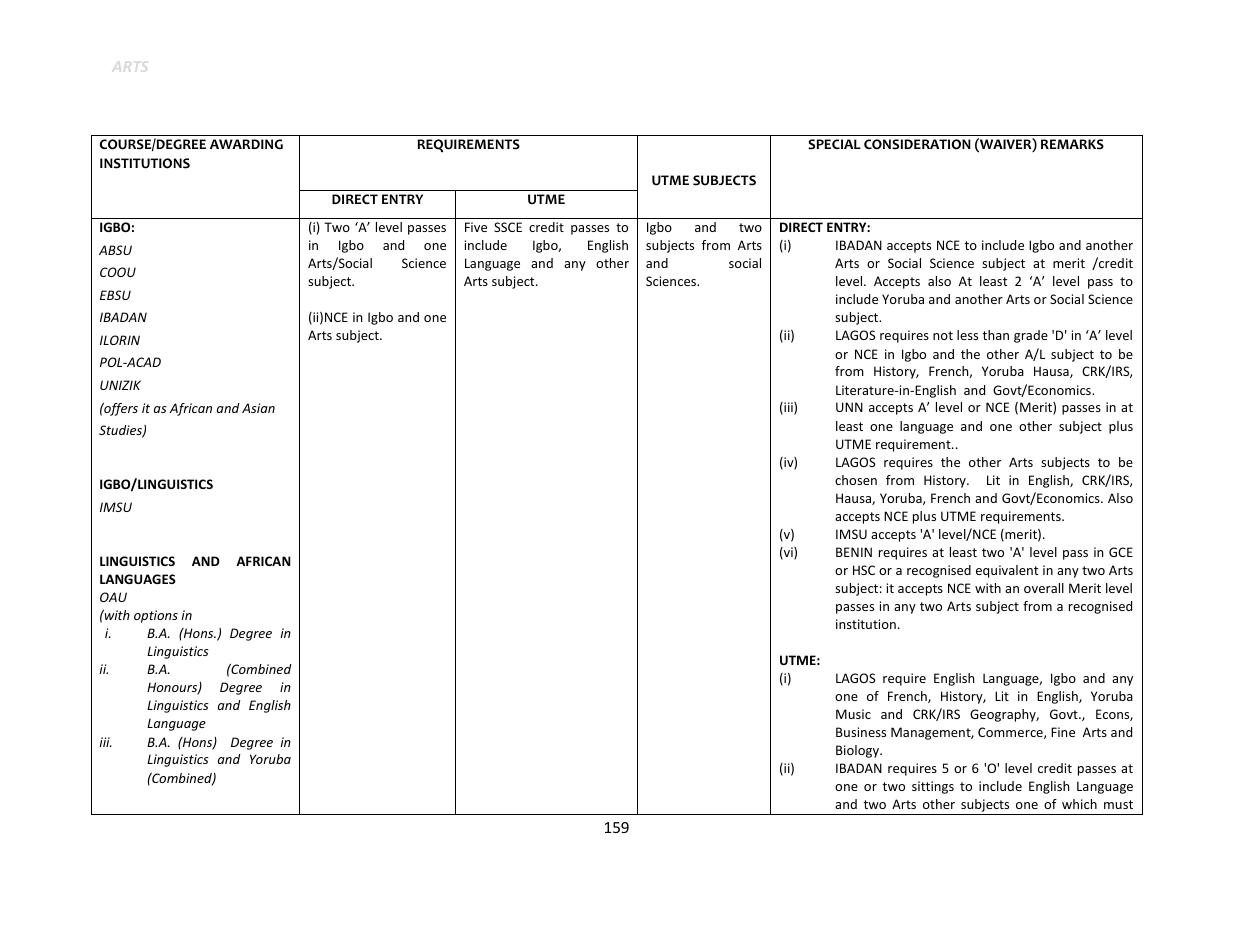  I want to click on options, so click(156, 616).
